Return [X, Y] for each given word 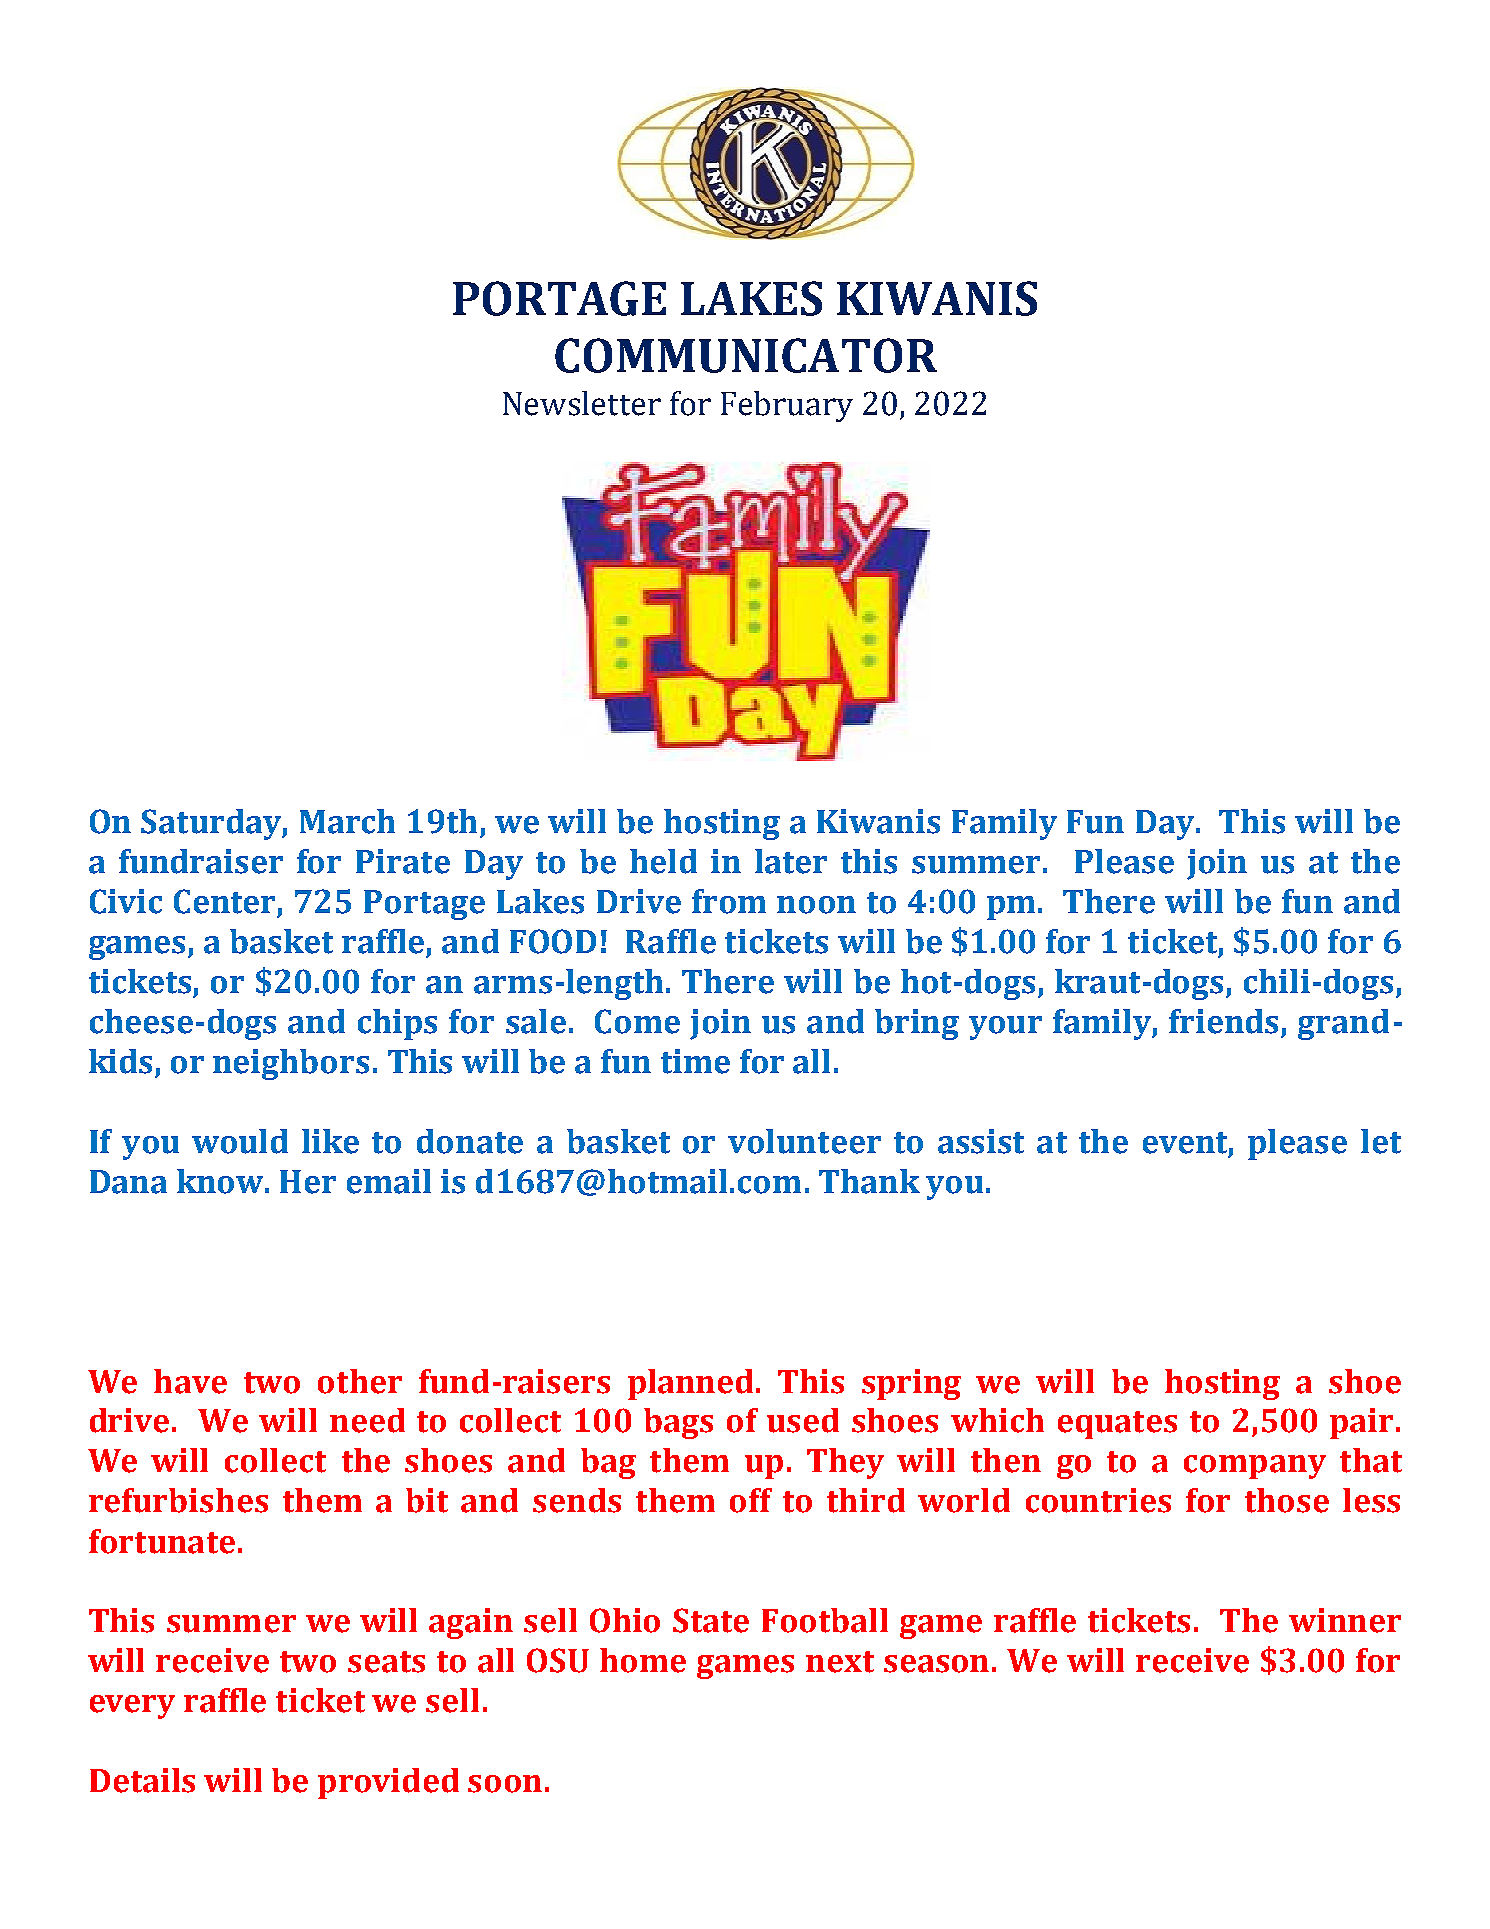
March [347, 821]
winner [1345, 1620]
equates [1117, 1425]
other [360, 1381]
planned [692, 1384]
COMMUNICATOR [746, 355]
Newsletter [582, 403]
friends [1223, 1021]
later [791, 861]
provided [388, 1783]
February [787, 406]
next [840, 1662]
